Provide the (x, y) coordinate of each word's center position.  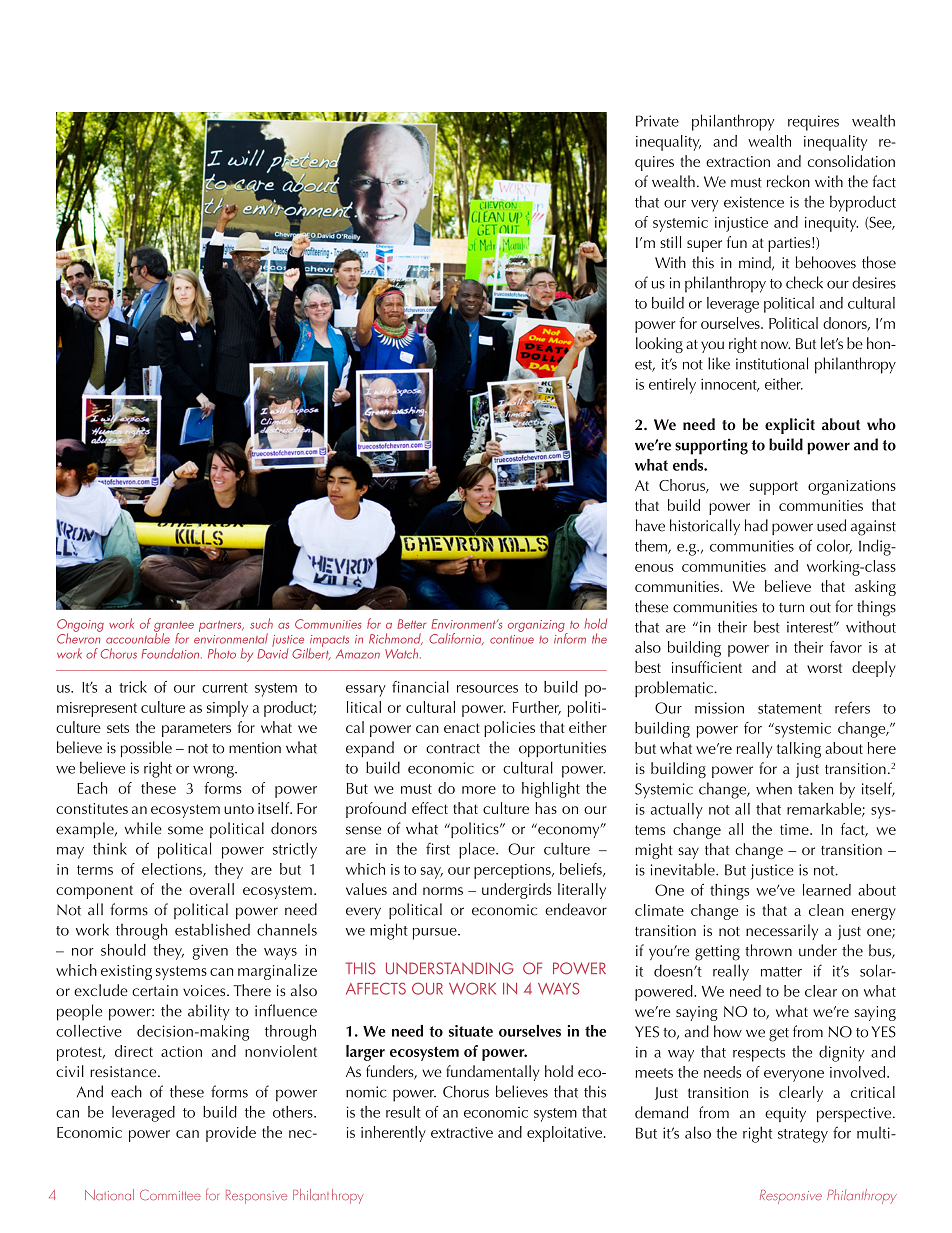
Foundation (171, 653)
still (670, 242)
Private (657, 121)
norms (443, 891)
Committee (170, 1194)
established (212, 929)
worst (824, 668)
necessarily (782, 932)
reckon (788, 181)
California (456, 639)
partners (221, 626)
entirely (672, 386)
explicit (790, 426)
